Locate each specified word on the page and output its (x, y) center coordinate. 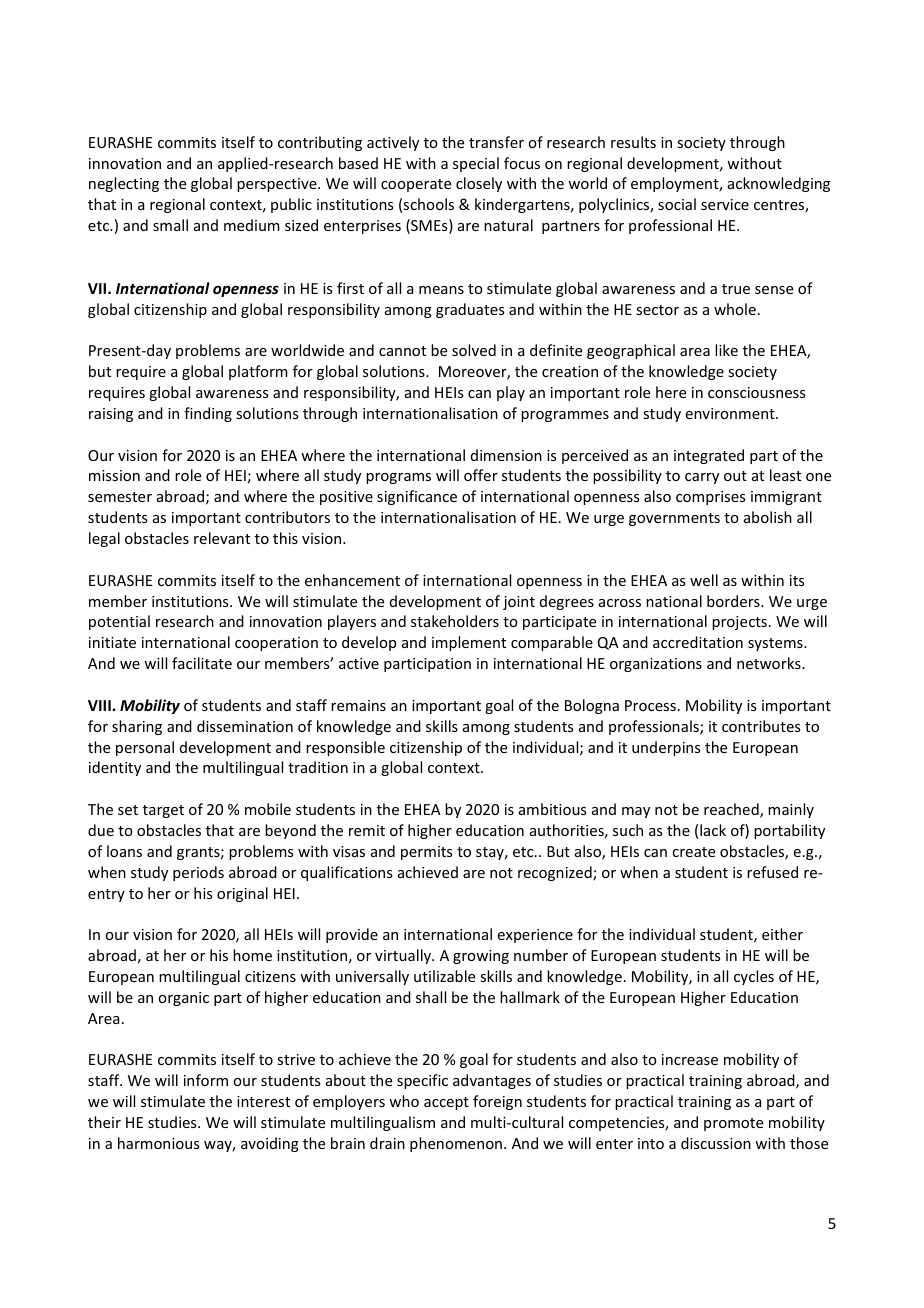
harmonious (158, 1143)
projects (739, 623)
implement (469, 643)
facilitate (202, 663)
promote (733, 1124)
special (476, 164)
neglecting (124, 184)
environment (731, 413)
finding (208, 414)
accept (446, 1103)
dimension (506, 455)
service (725, 204)
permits (426, 853)
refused (772, 872)
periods (198, 873)
